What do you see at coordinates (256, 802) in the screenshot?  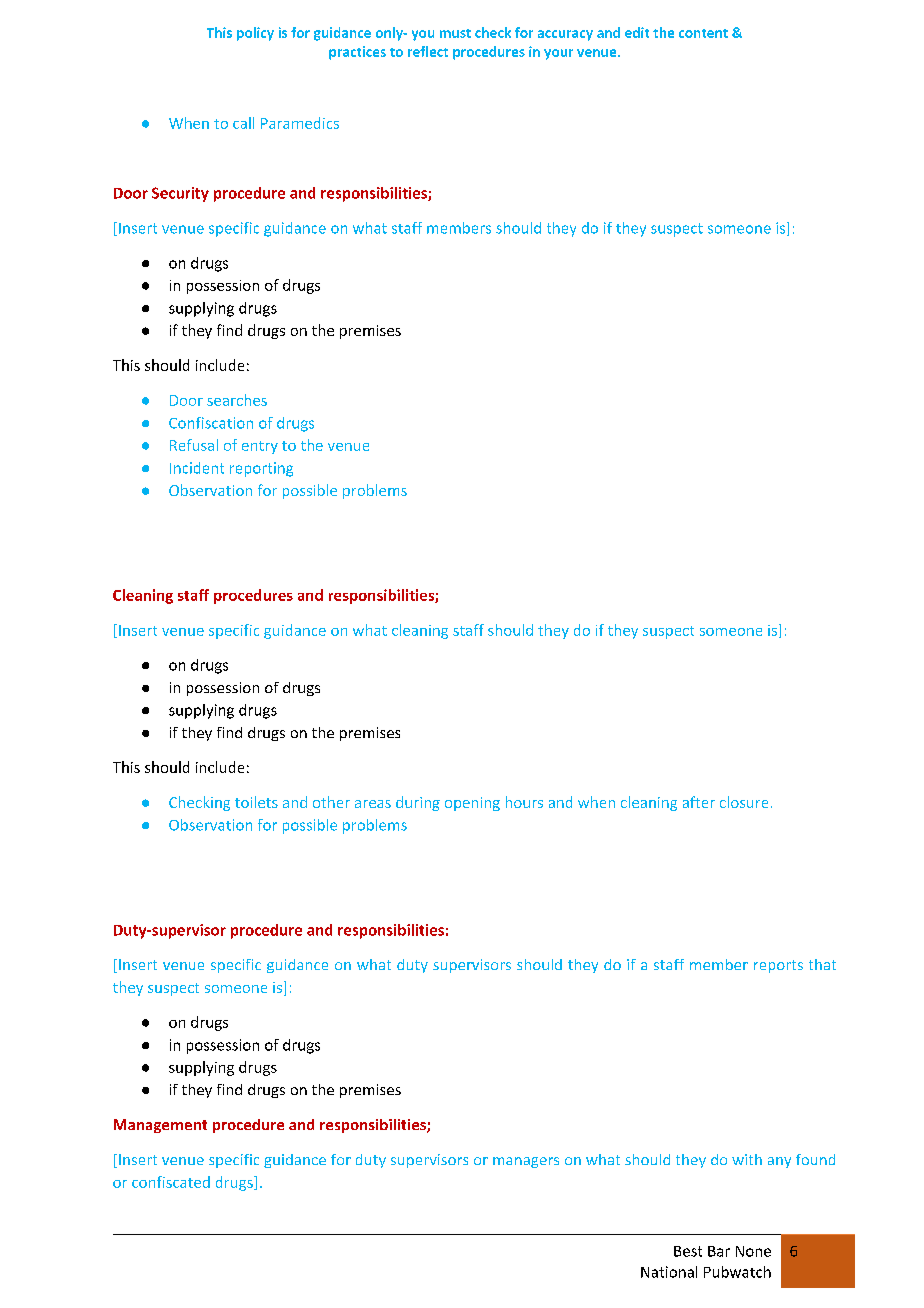 I see `toilets` at bounding box center [256, 802].
